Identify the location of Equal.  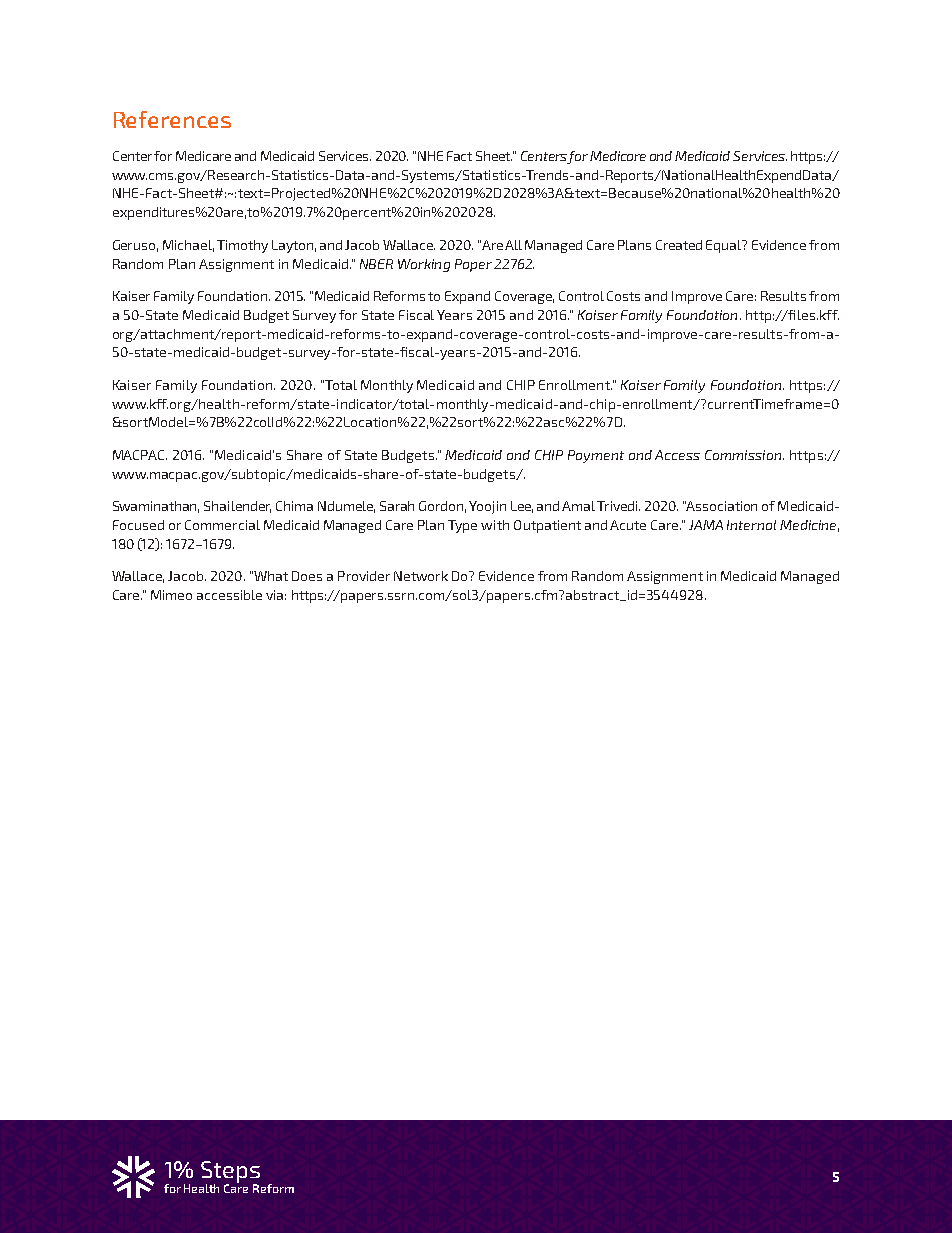
(725, 246).
